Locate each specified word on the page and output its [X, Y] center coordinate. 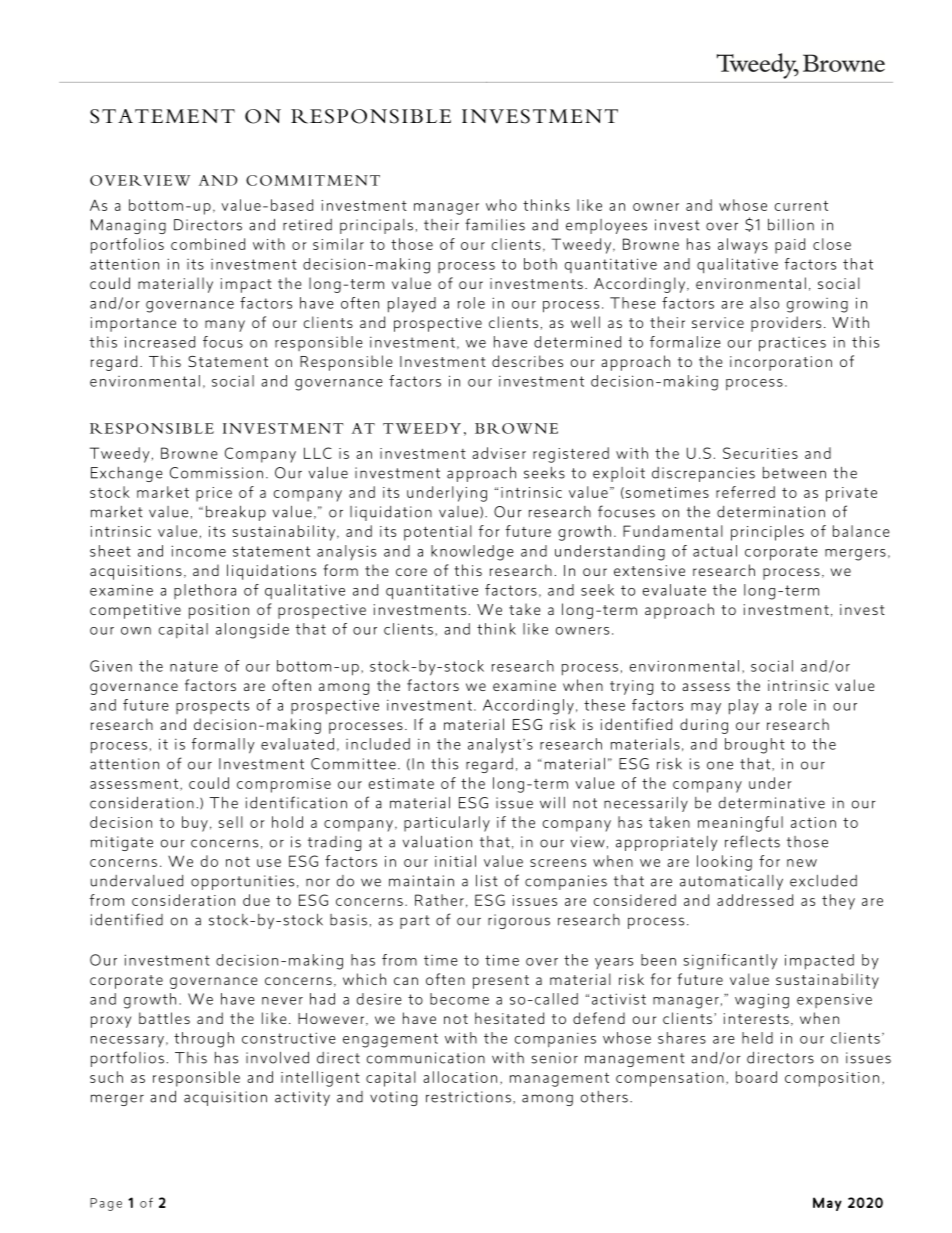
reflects [752, 841]
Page [106, 1204]
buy [195, 824]
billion [791, 225]
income [198, 551]
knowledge [472, 553]
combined [208, 244]
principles [767, 533]
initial [455, 861]
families [495, 224]
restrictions [468, 1097]
